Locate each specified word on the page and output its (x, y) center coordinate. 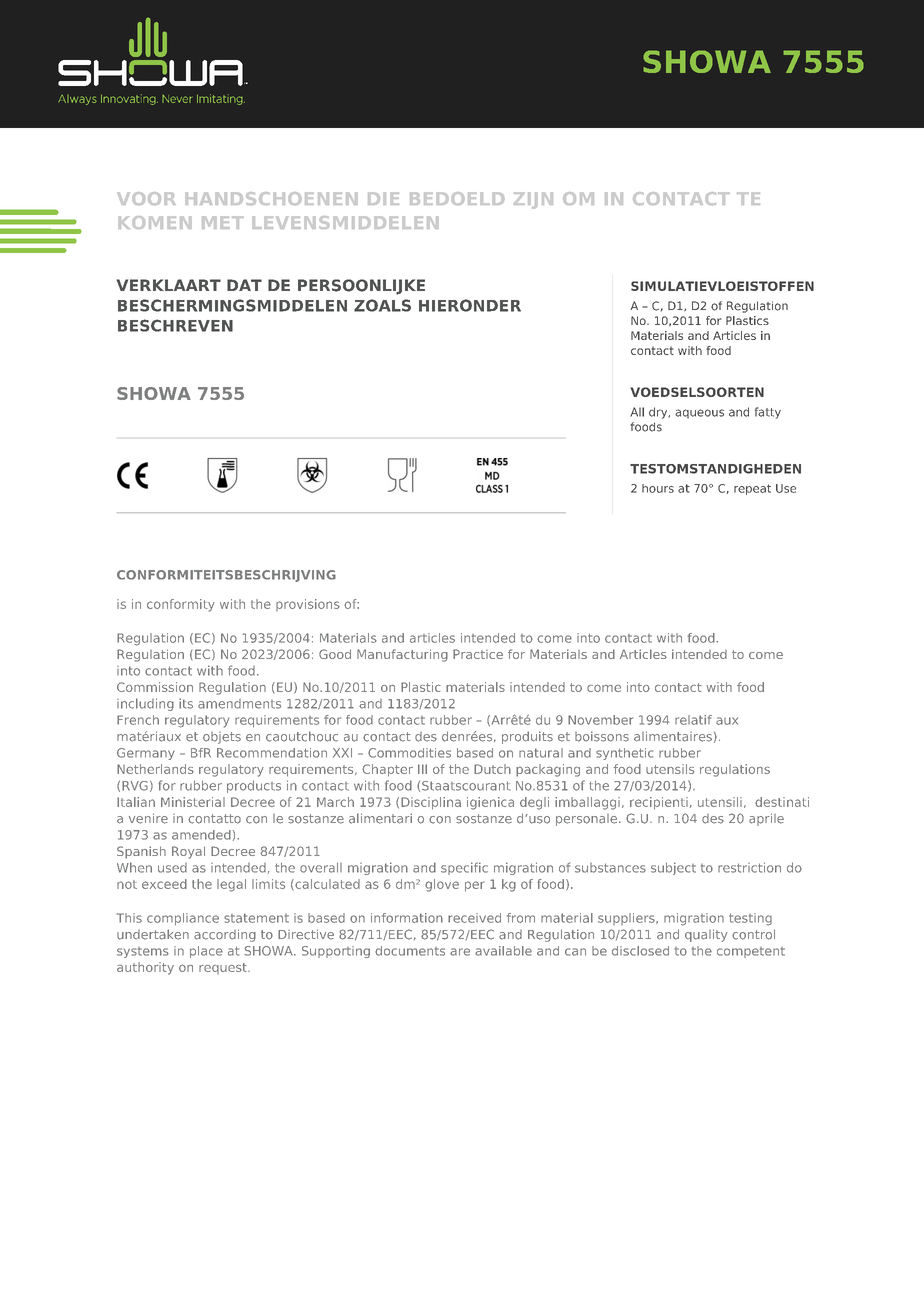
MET (223, 222)
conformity (181, 605)
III (422, 769)
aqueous (699, 414)
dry (659, 413)
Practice (478, 654)
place (206, 952)
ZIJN (533, 200)
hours (658, 488)
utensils (670, 769)
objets (222, 738)
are (460, 952)
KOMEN (155, 222)
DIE (383, 198)
